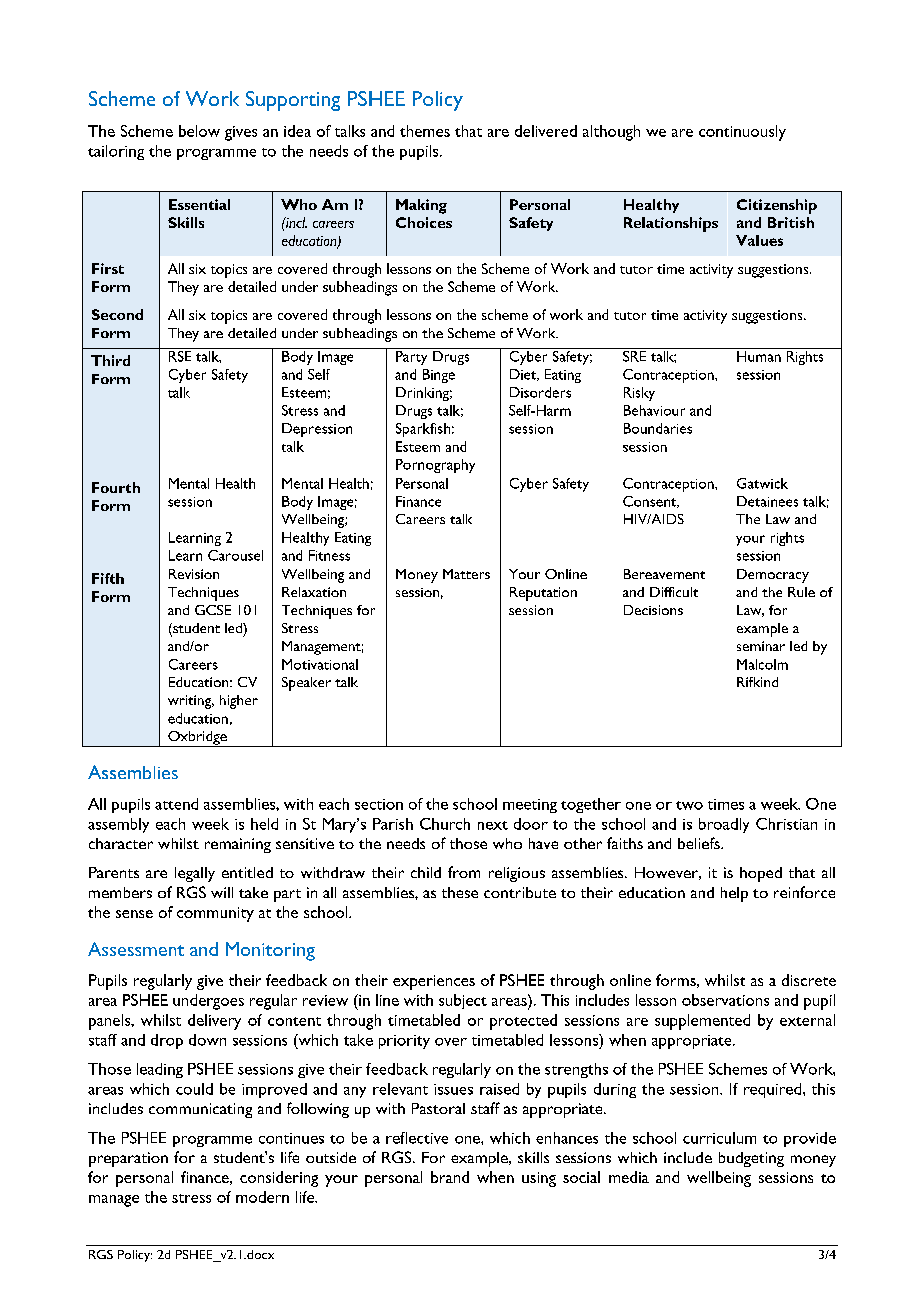 Image resolution: width=924 pixels, height=1308 pixels. Describe the element at coordinates (116, 487) in the document. I see `Fourth` at that location.
